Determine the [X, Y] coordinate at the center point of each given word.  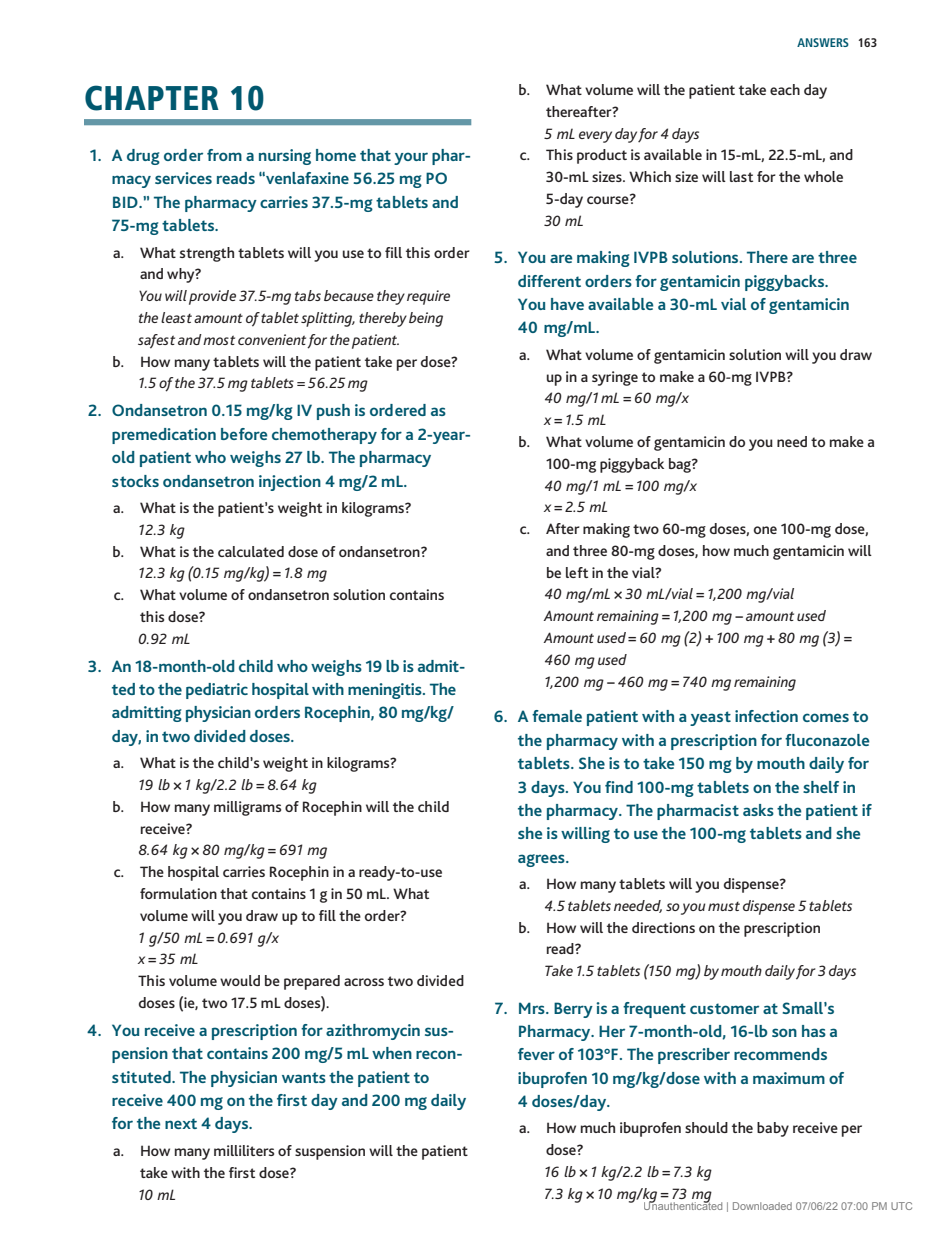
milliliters [244, 1150]
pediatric [217, 691]
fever [536, 1054]
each [785, 89]
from [224, 155]
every [595, 137]
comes [826, 717]
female [557, 716]
